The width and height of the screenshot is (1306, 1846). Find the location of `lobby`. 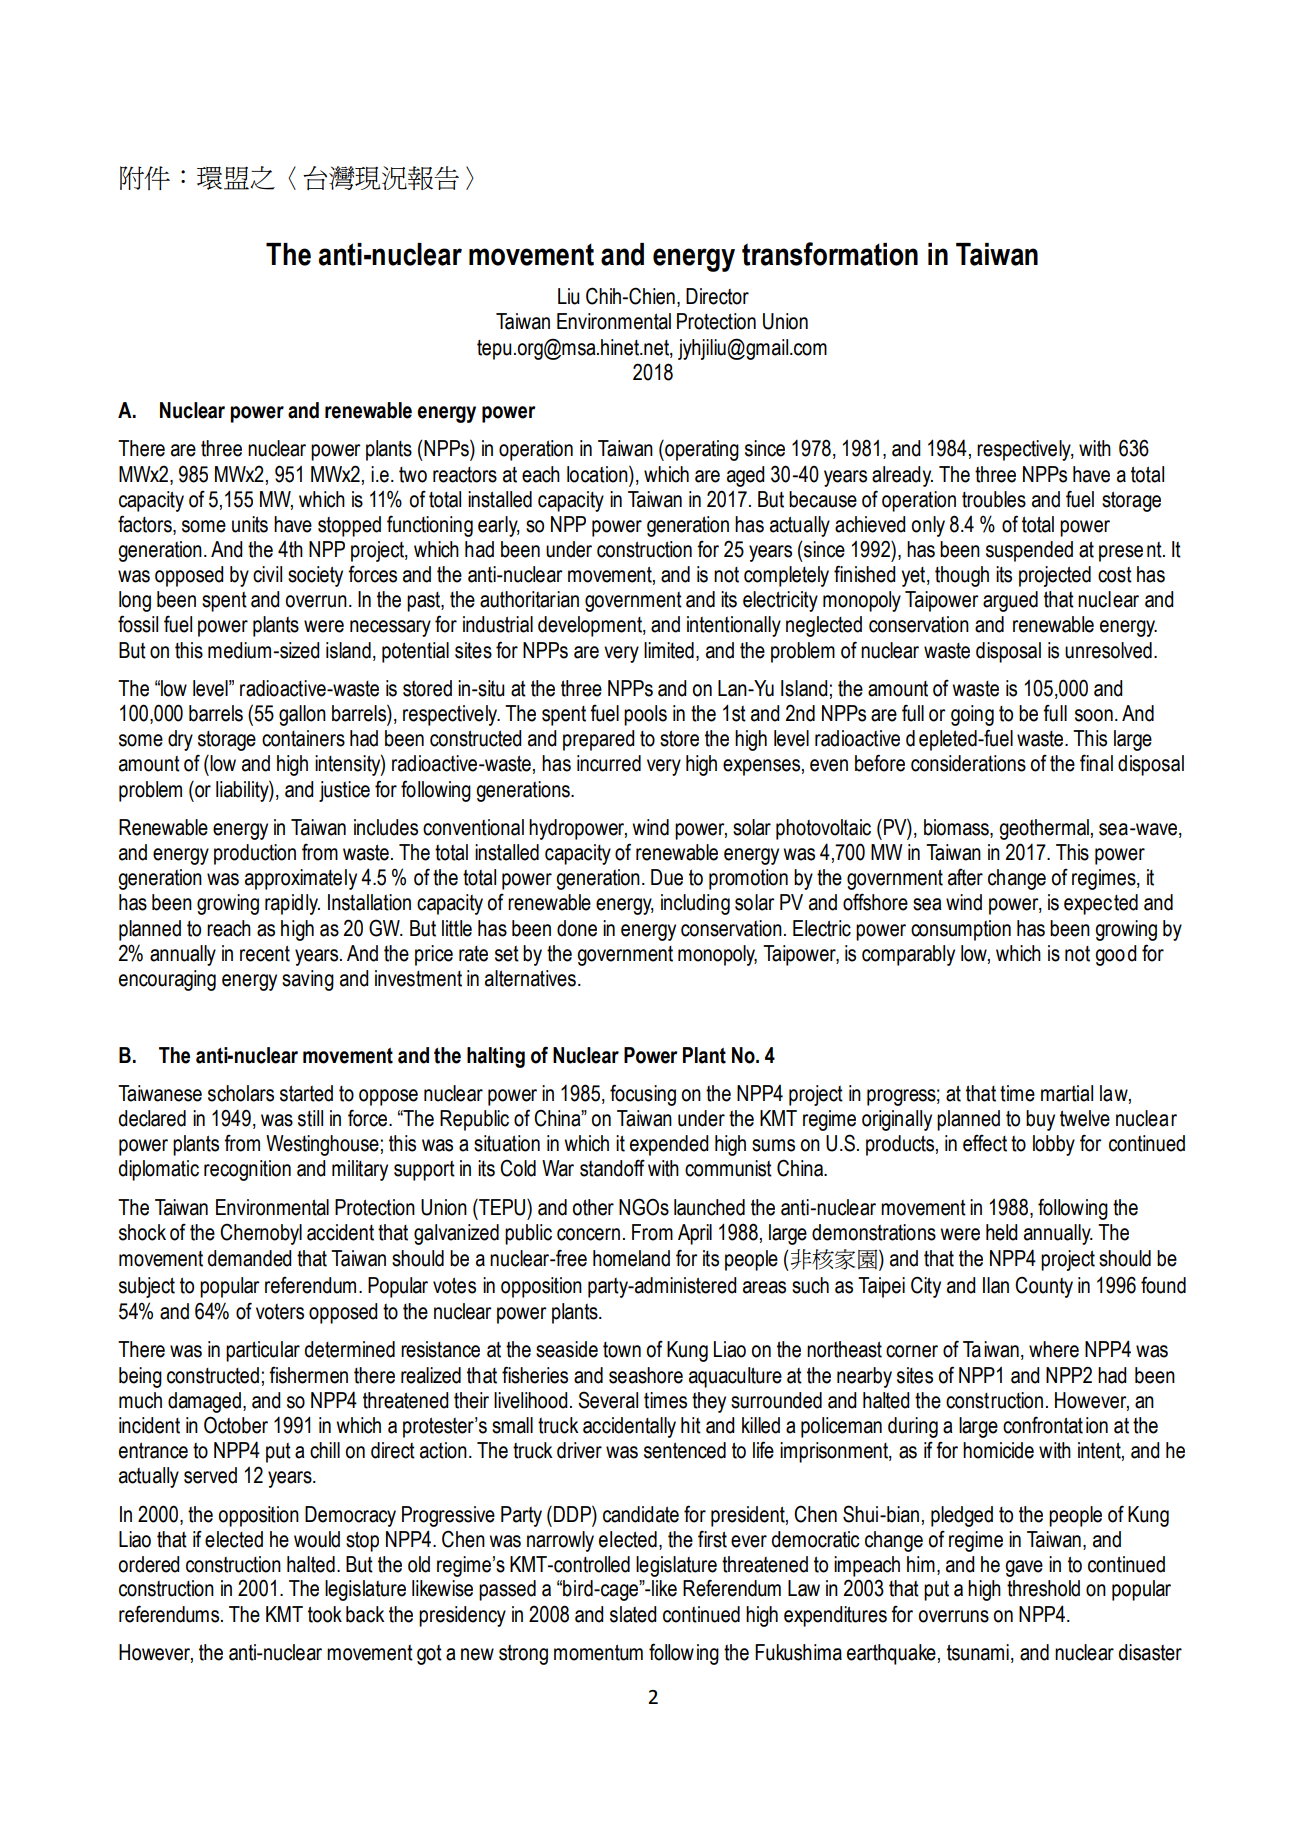

lobby is located at coordinates (1054, 1145).
